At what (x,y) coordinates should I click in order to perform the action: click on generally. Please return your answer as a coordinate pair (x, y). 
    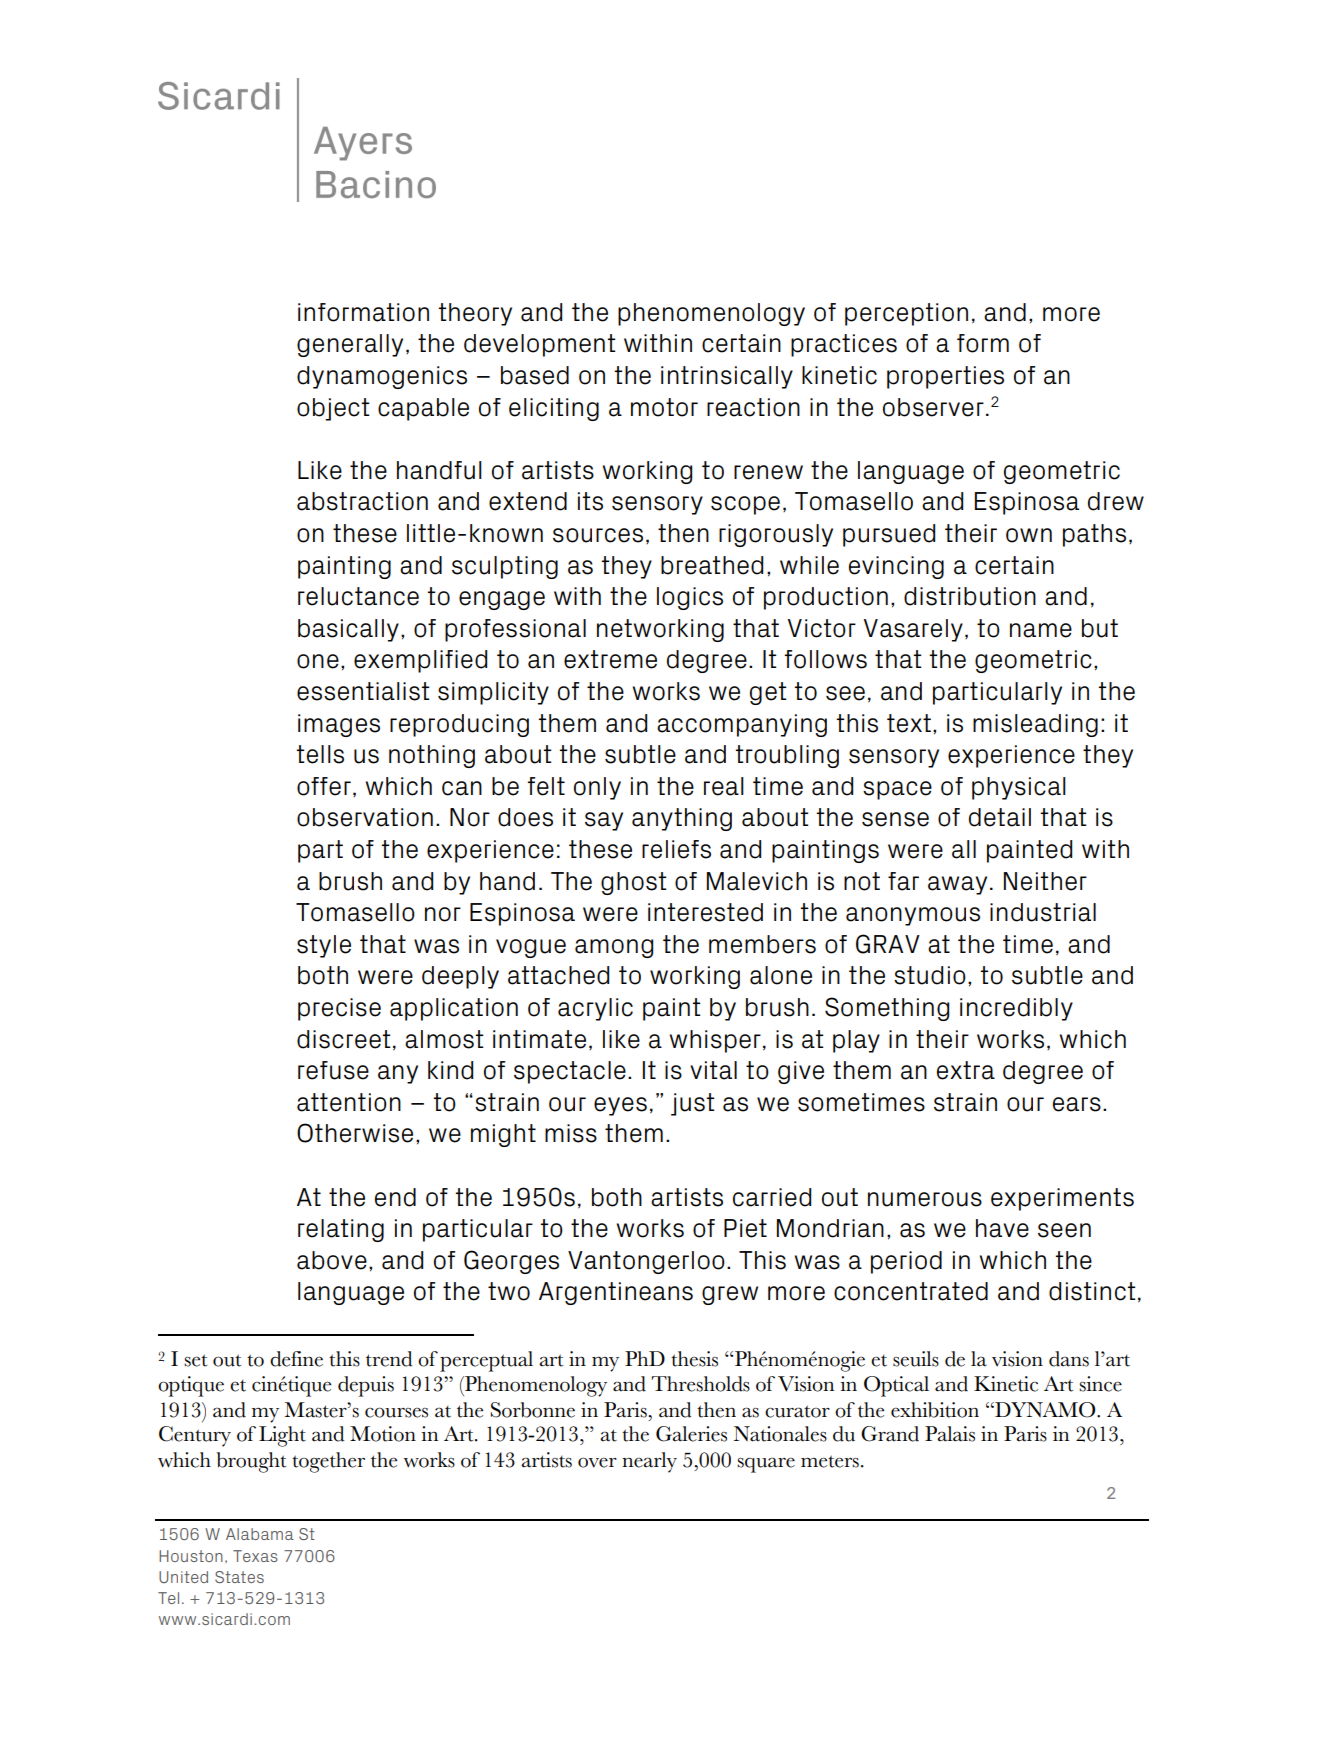
    Looking at the image, I should click on (350, 345).
